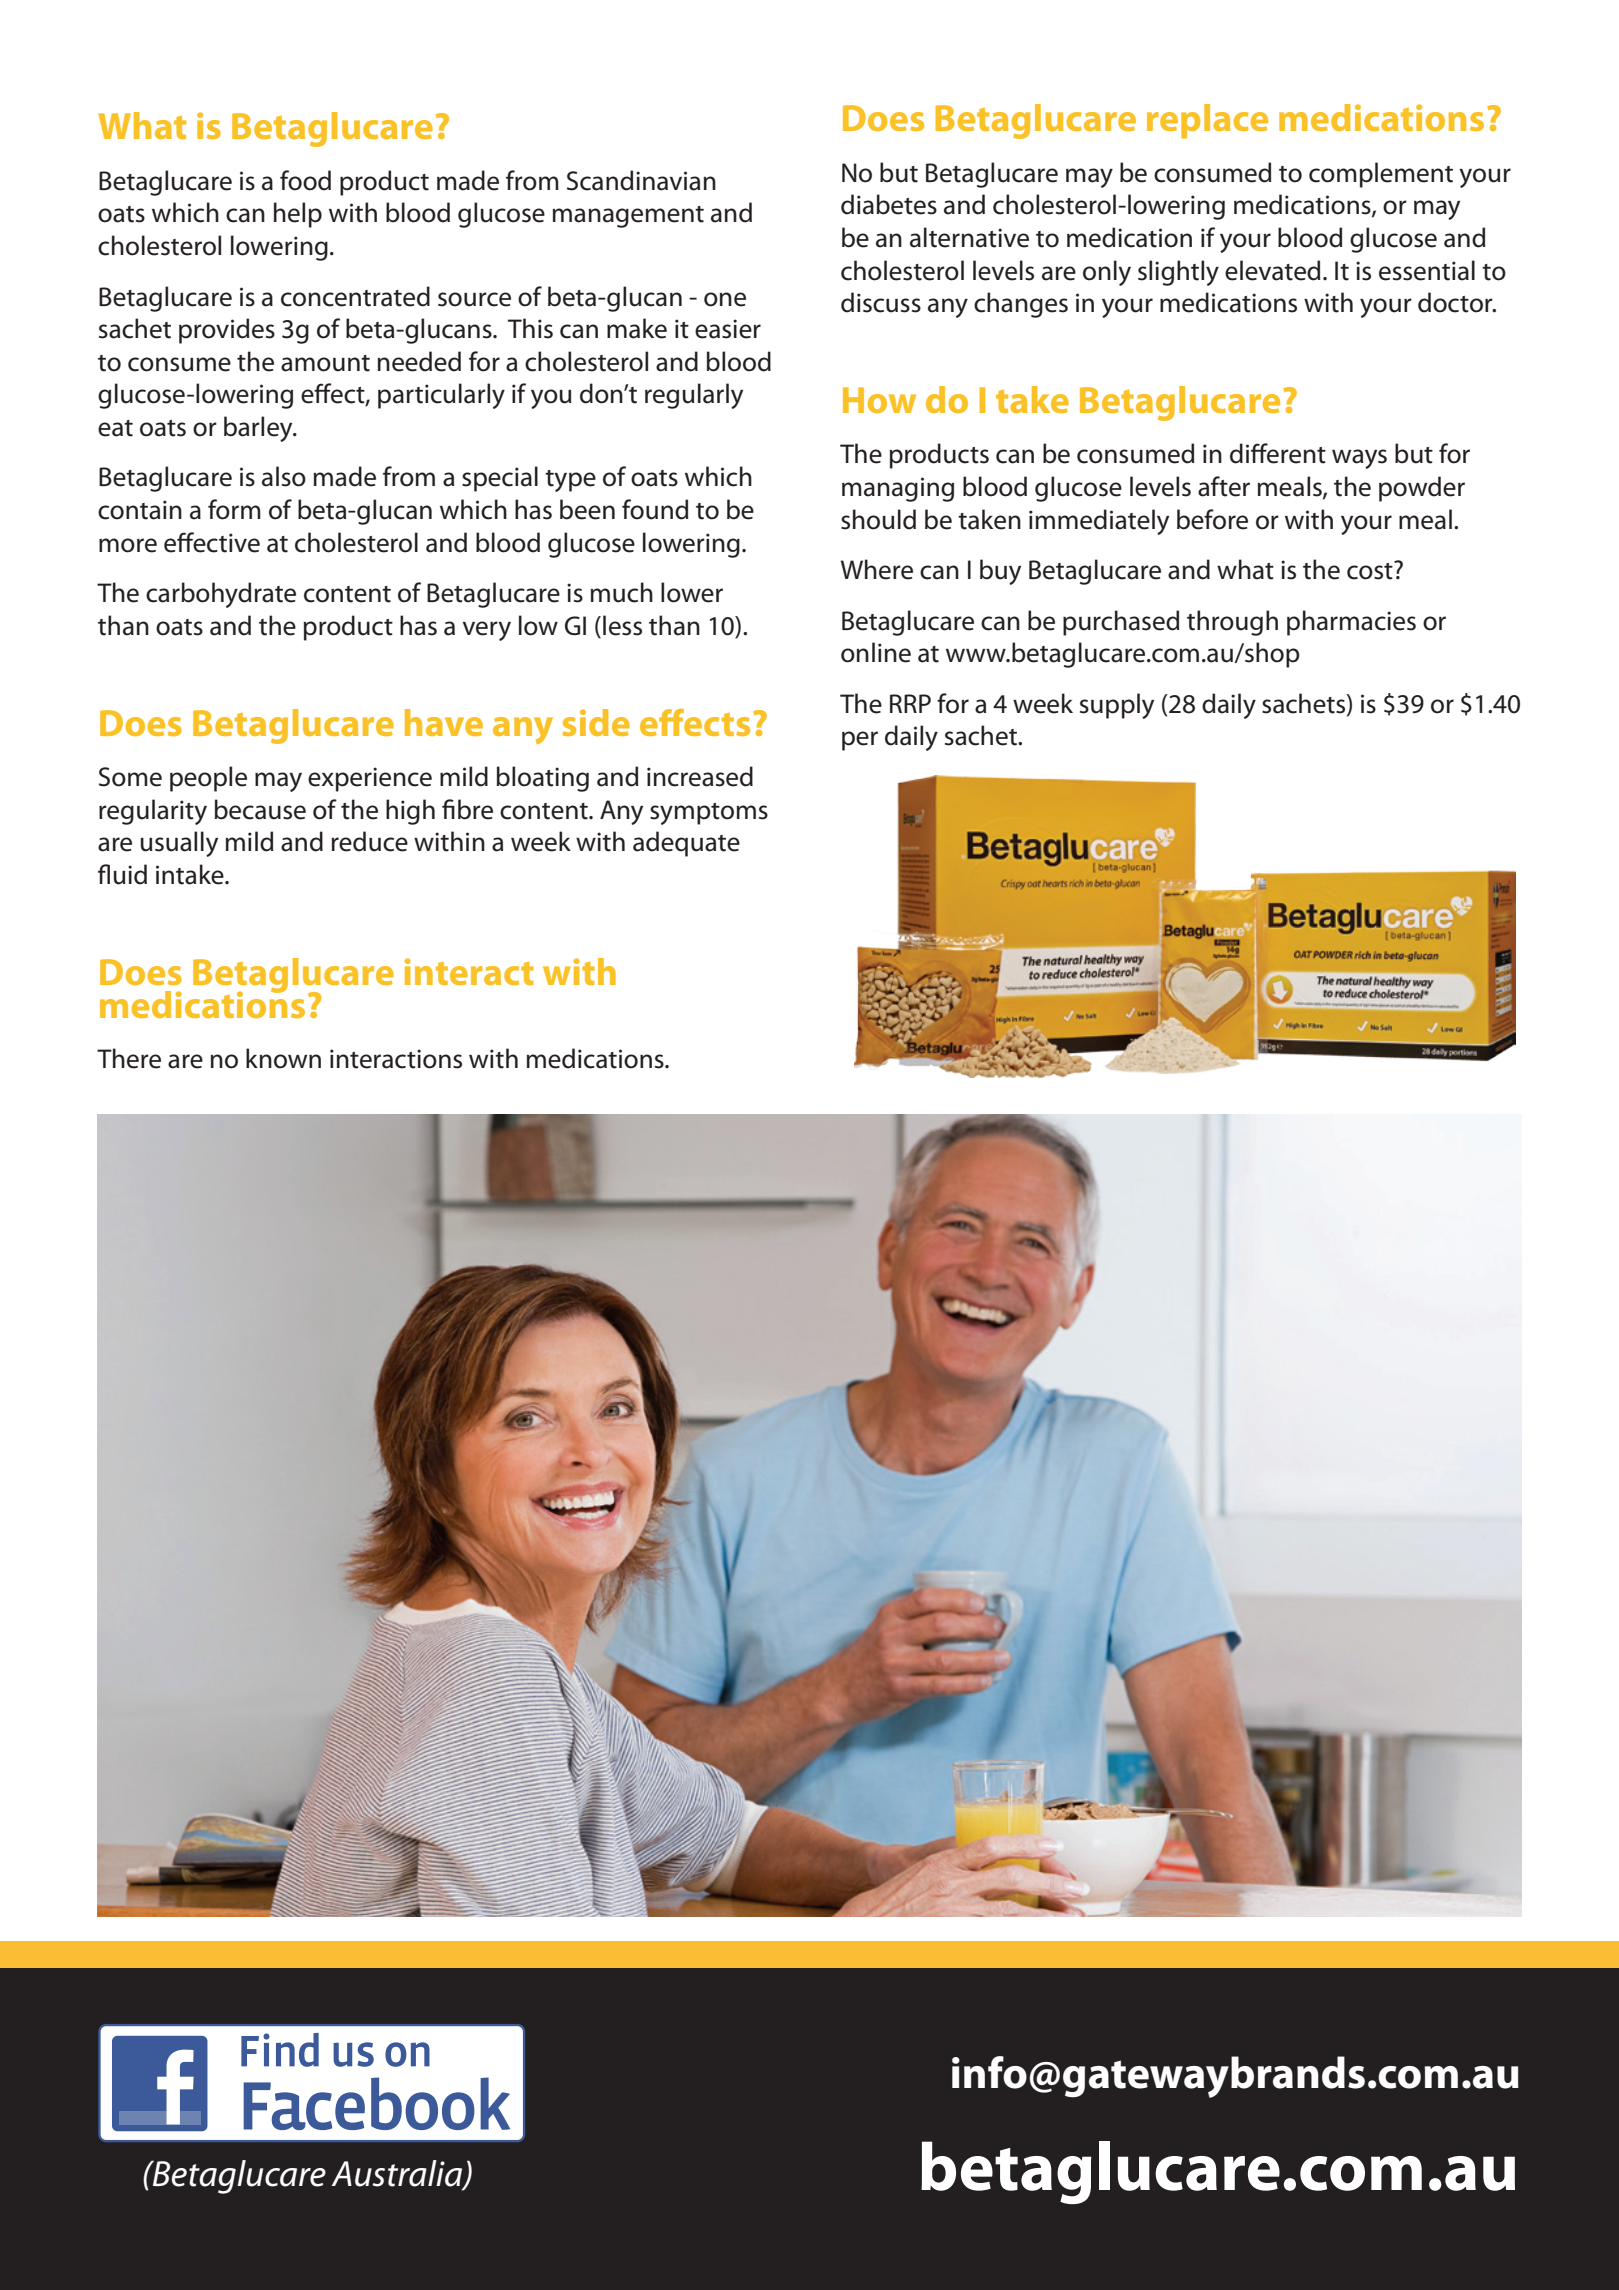 The image size is (1619, 2290). What do you see at coordinates (709, 814) in the screenshot?
I see `symptoms` at bounding box center [709, 814].
